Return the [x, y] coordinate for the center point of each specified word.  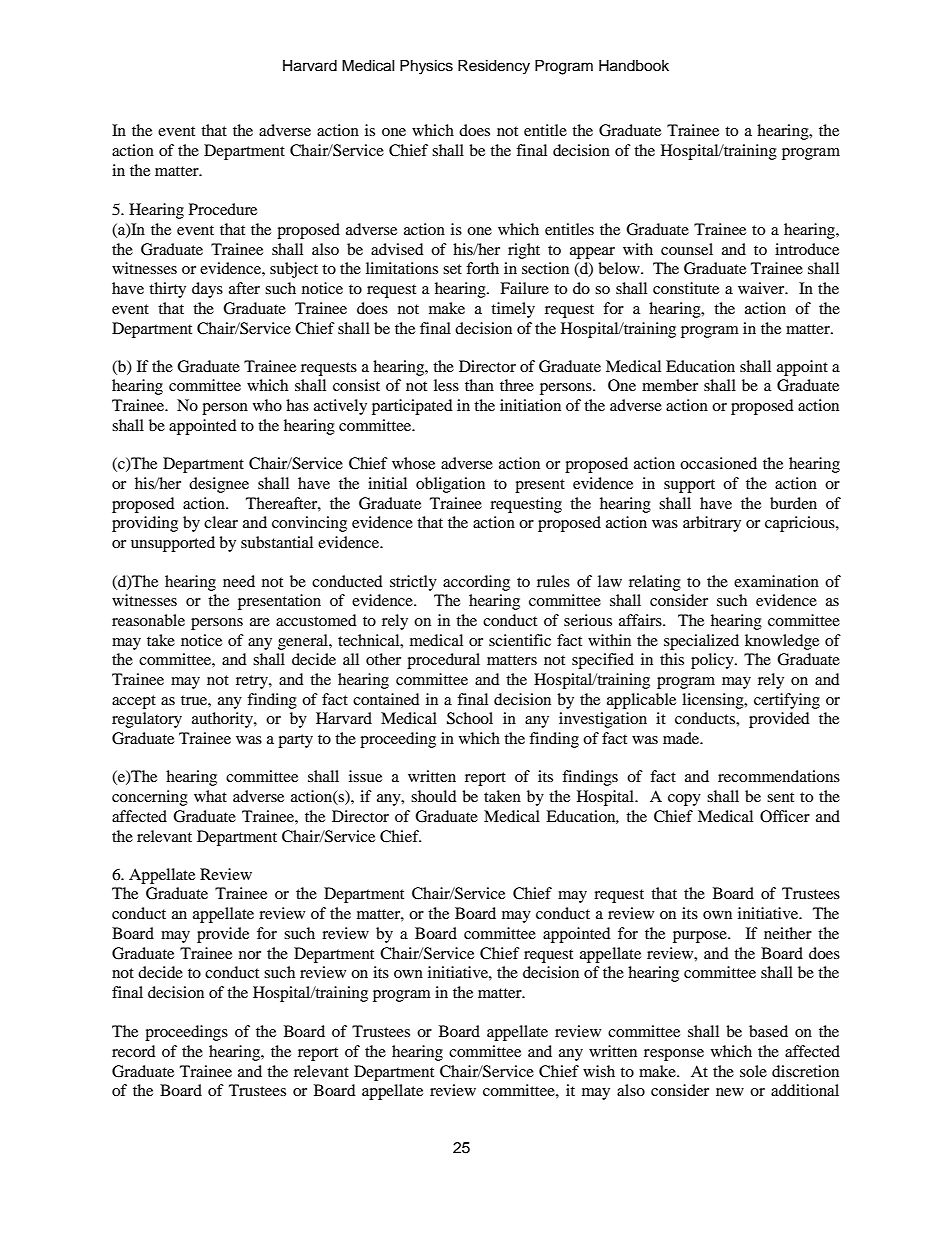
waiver [762, 288]
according [476, 583]
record [134, 1051]
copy [684, 800]
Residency [494, 67]
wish [599, 1071]
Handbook [634, 66]
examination [776, 581]
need [239, 581]
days [207, 290]
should [434, 796]
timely [513, 310]
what [210, 796]
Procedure [223, 209]
